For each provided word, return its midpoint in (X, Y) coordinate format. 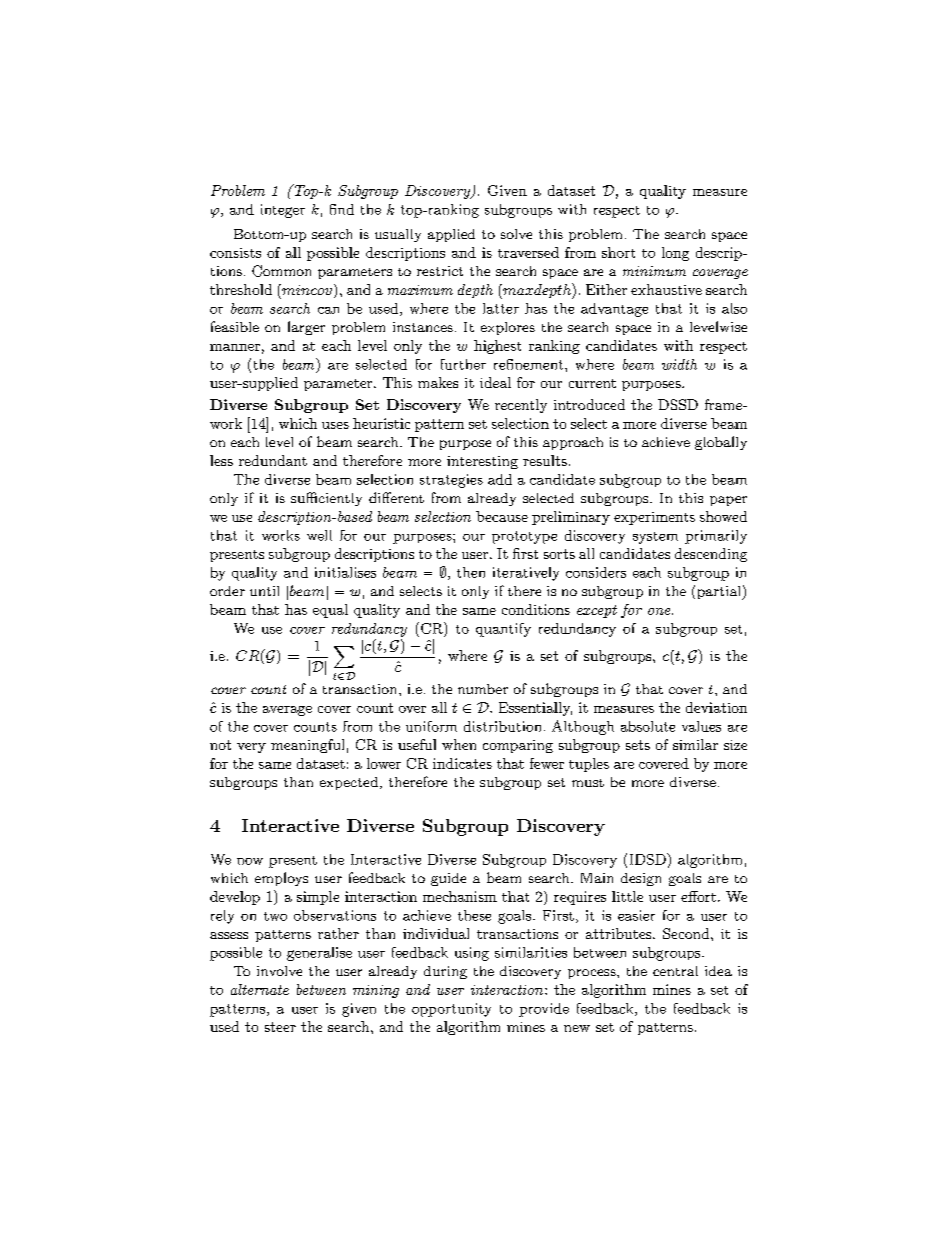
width (679, 364)
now (250, 861)
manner (235, 347)
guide (448, 879)
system (655, 538)
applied (451, 235)
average (287, 711)
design (641, 879)
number (483, 689)
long (675, 254)
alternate (260, 989)
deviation (716, 707)
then (471, 572)
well (319, 535)
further (463, 364)
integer (283, 211)
